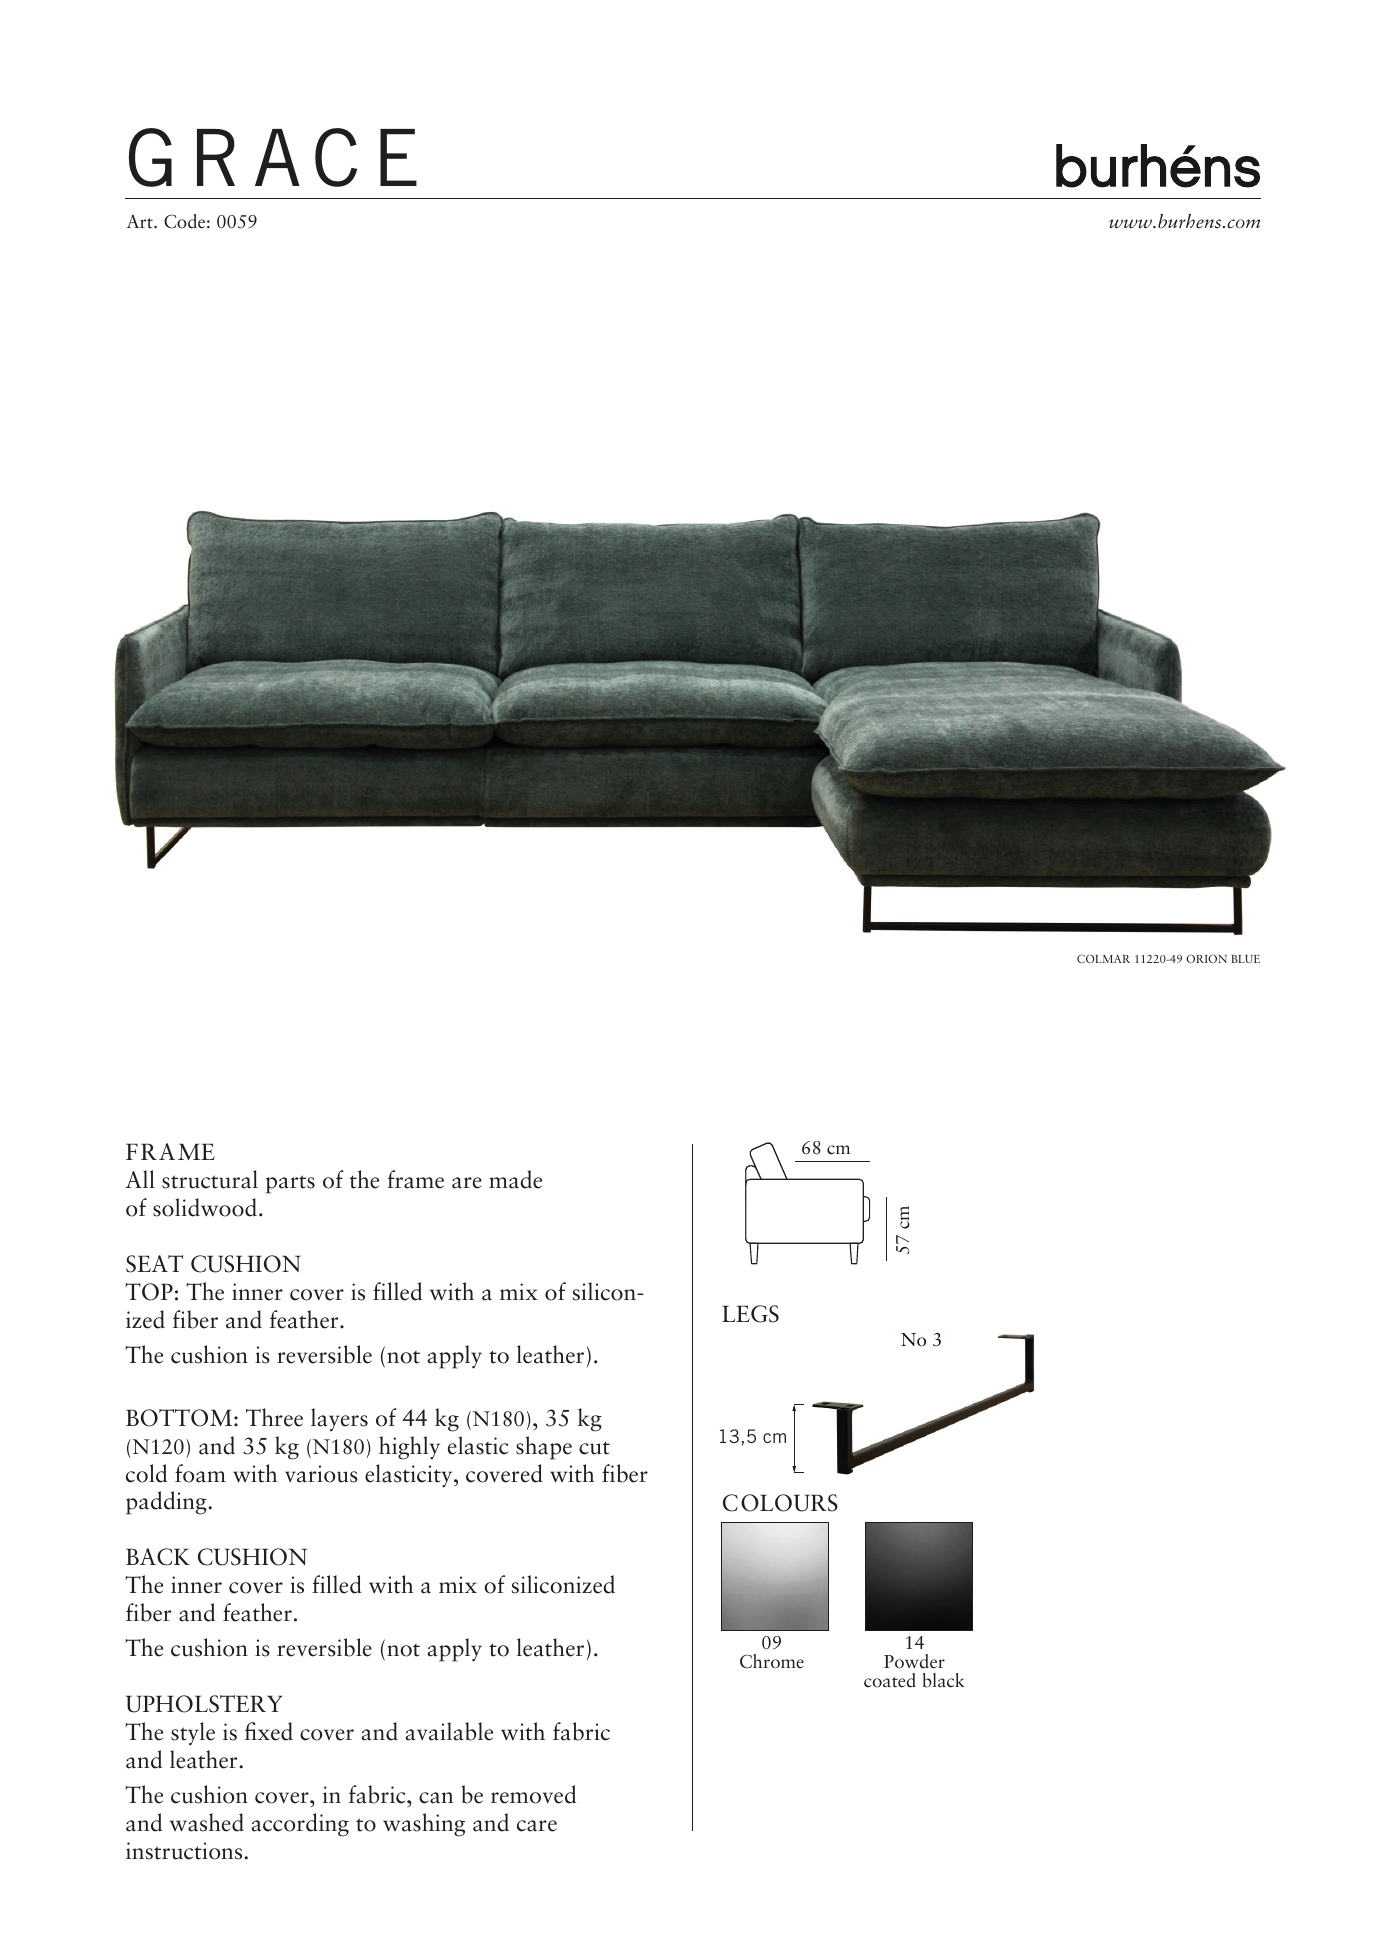 The image size is (1386, 1960). I want to click on BLUE, so click(1245, 959).
